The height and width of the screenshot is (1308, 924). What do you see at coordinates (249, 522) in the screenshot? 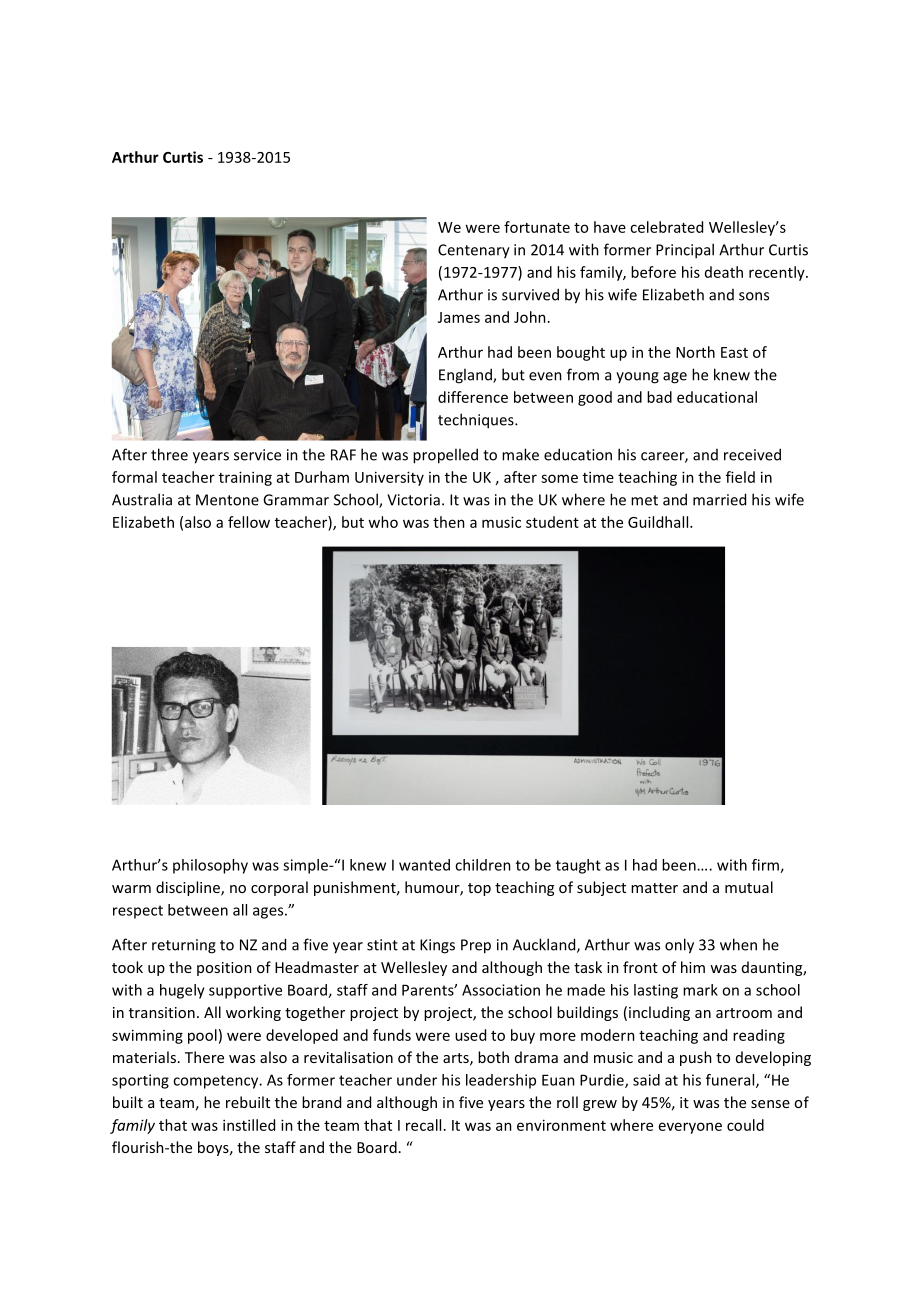
I see `fellow` at bounding box center [249, 522].
